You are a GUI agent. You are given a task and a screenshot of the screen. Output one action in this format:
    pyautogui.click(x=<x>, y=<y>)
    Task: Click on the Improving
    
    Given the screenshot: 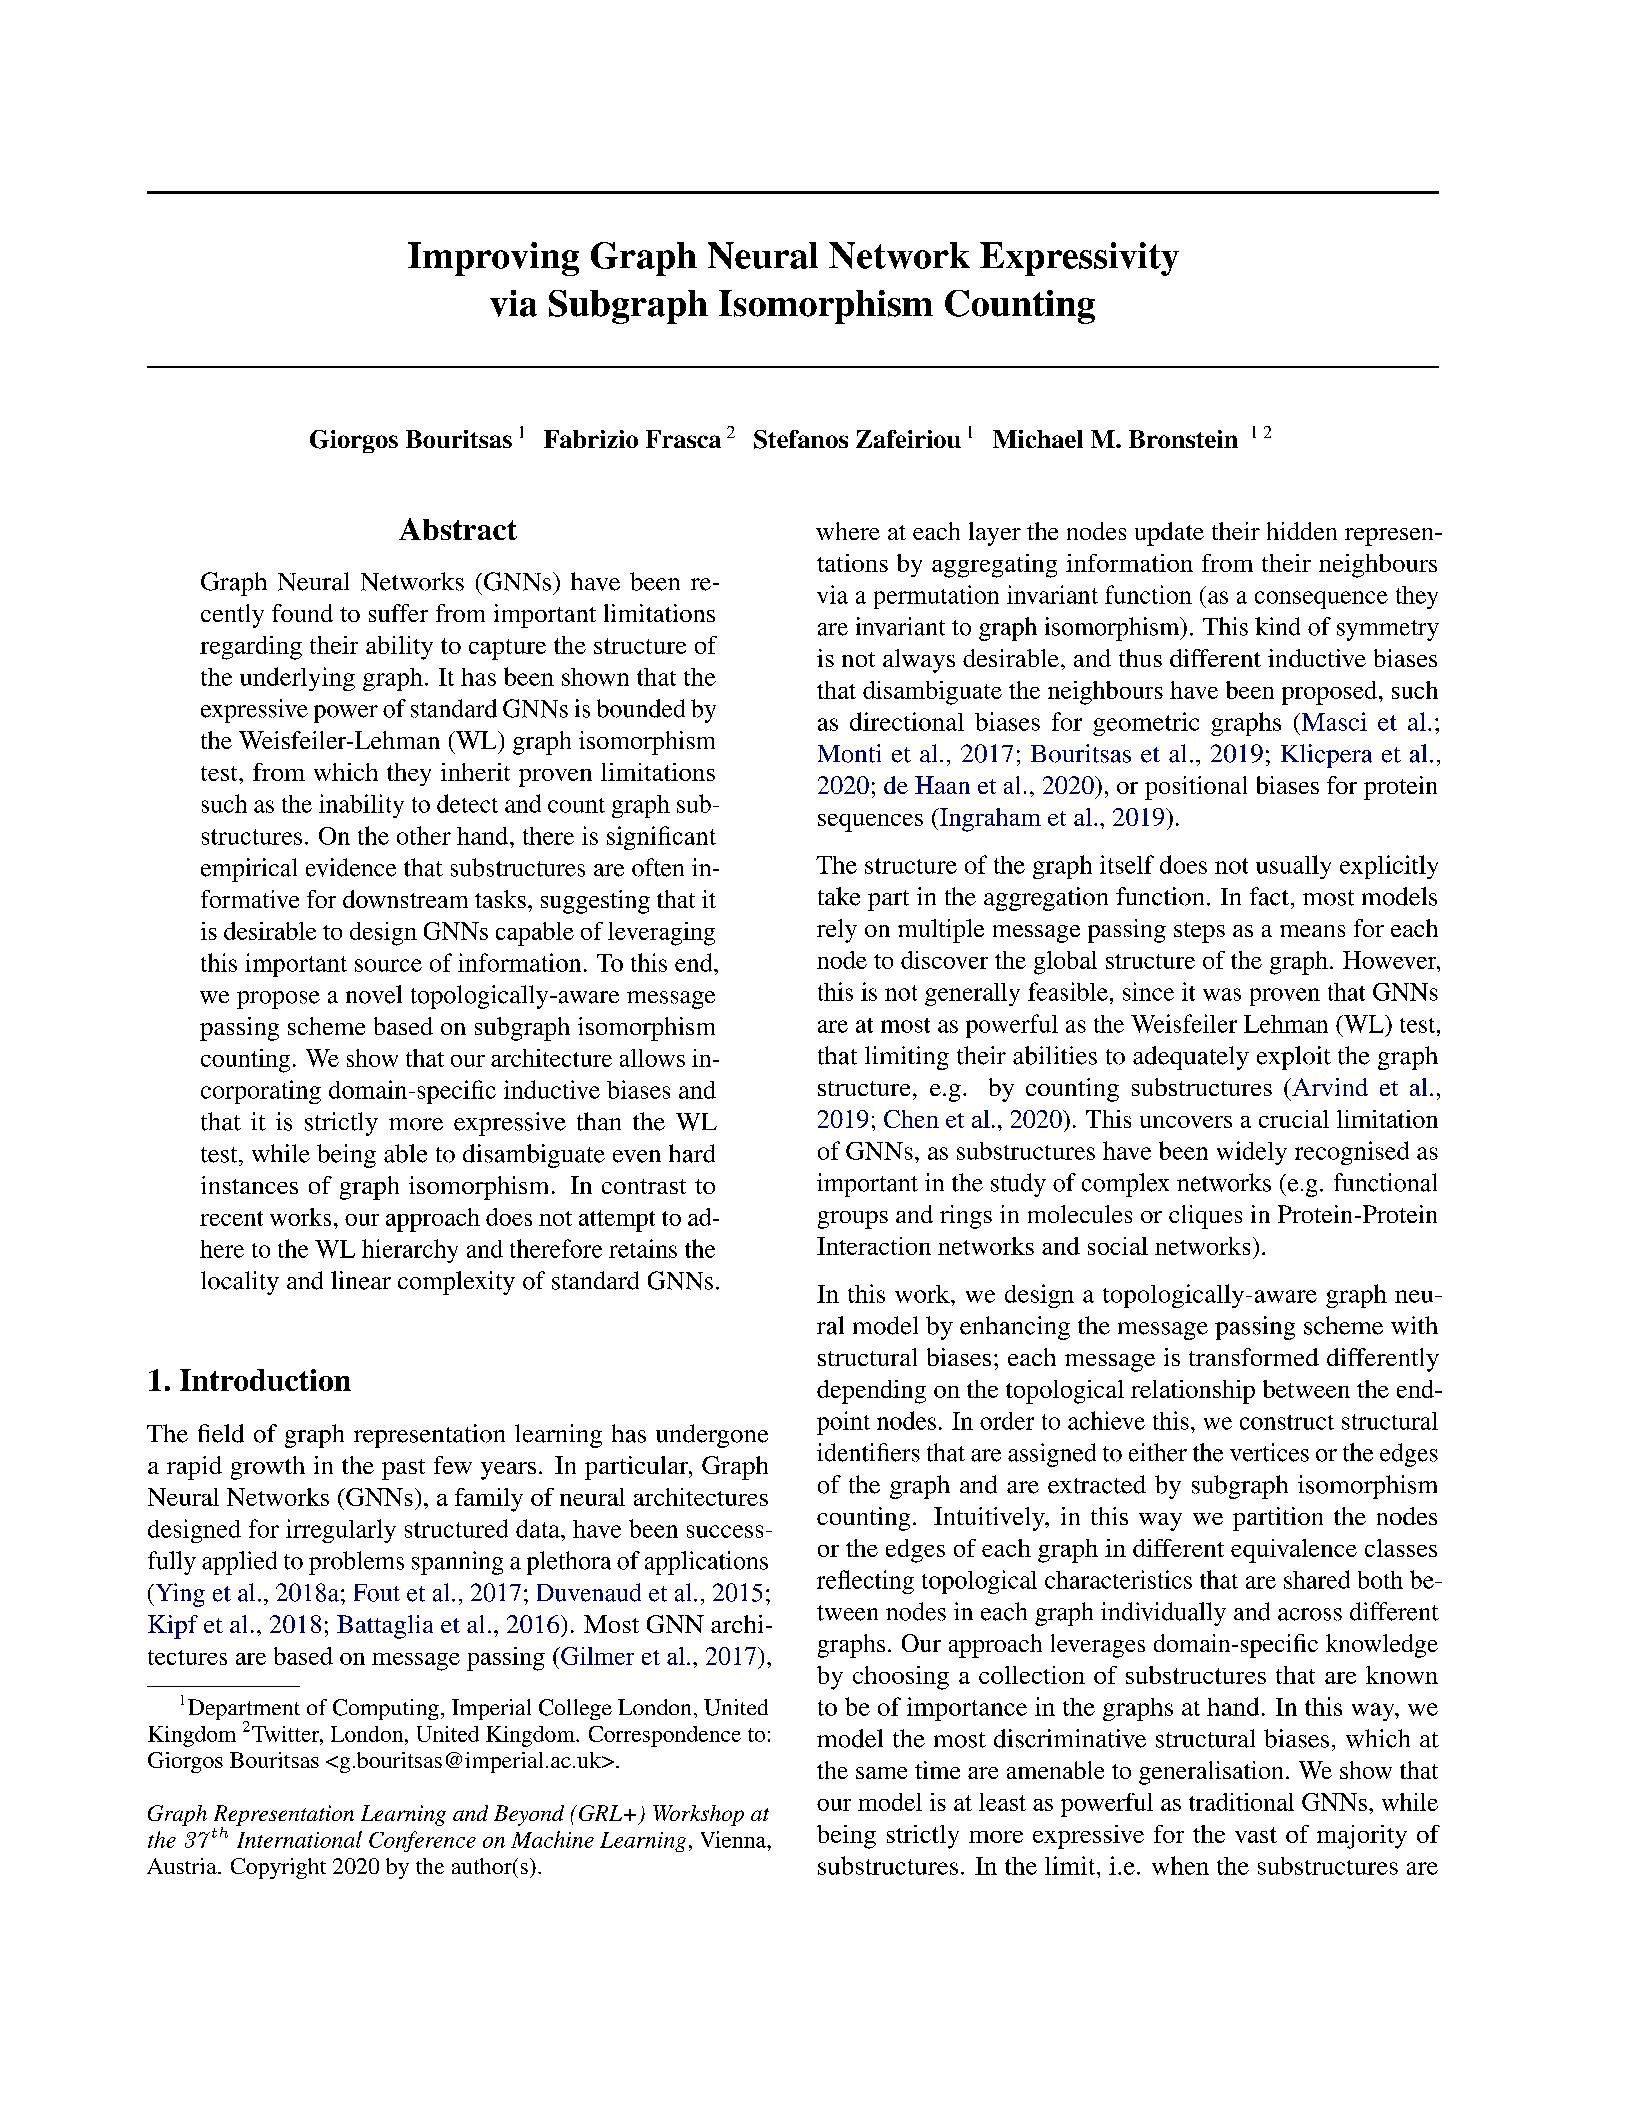 What is the action you would take?
    pyautogui.click(x=493, y=259)
